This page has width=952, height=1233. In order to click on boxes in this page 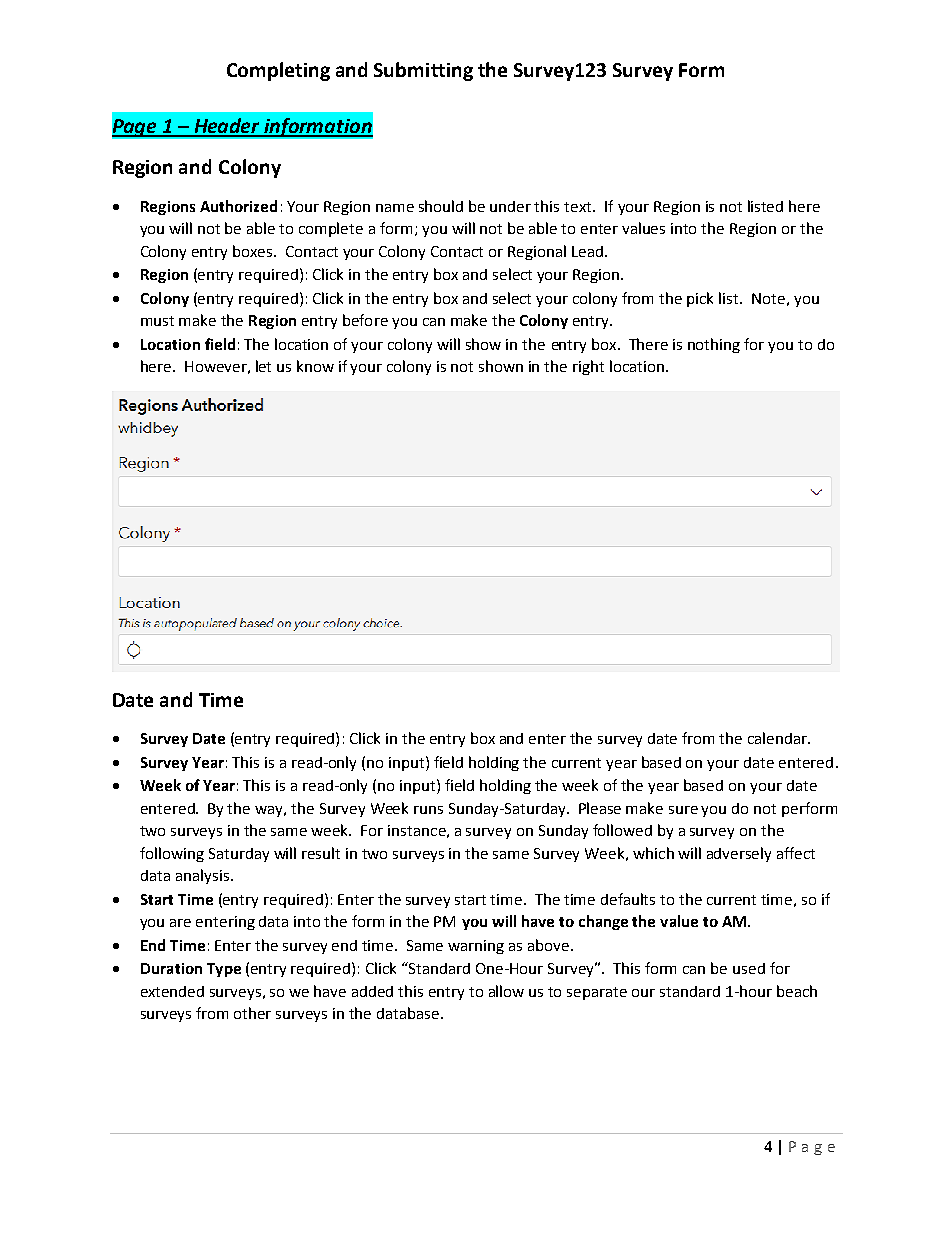, I will do `click(254, 251)`.
